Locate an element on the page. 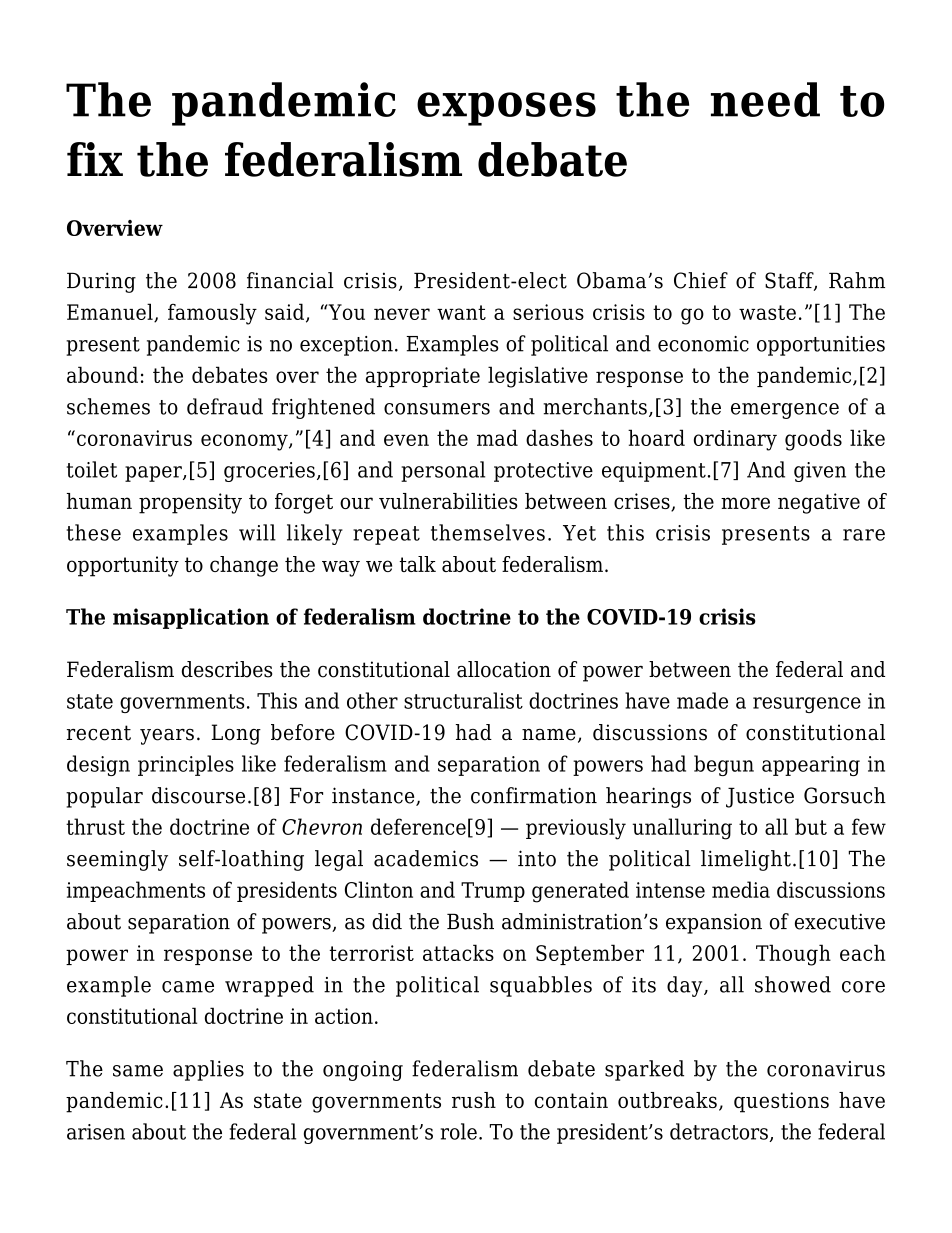 The image size is (952, 1233). need is located at coordinates (765, 99).
